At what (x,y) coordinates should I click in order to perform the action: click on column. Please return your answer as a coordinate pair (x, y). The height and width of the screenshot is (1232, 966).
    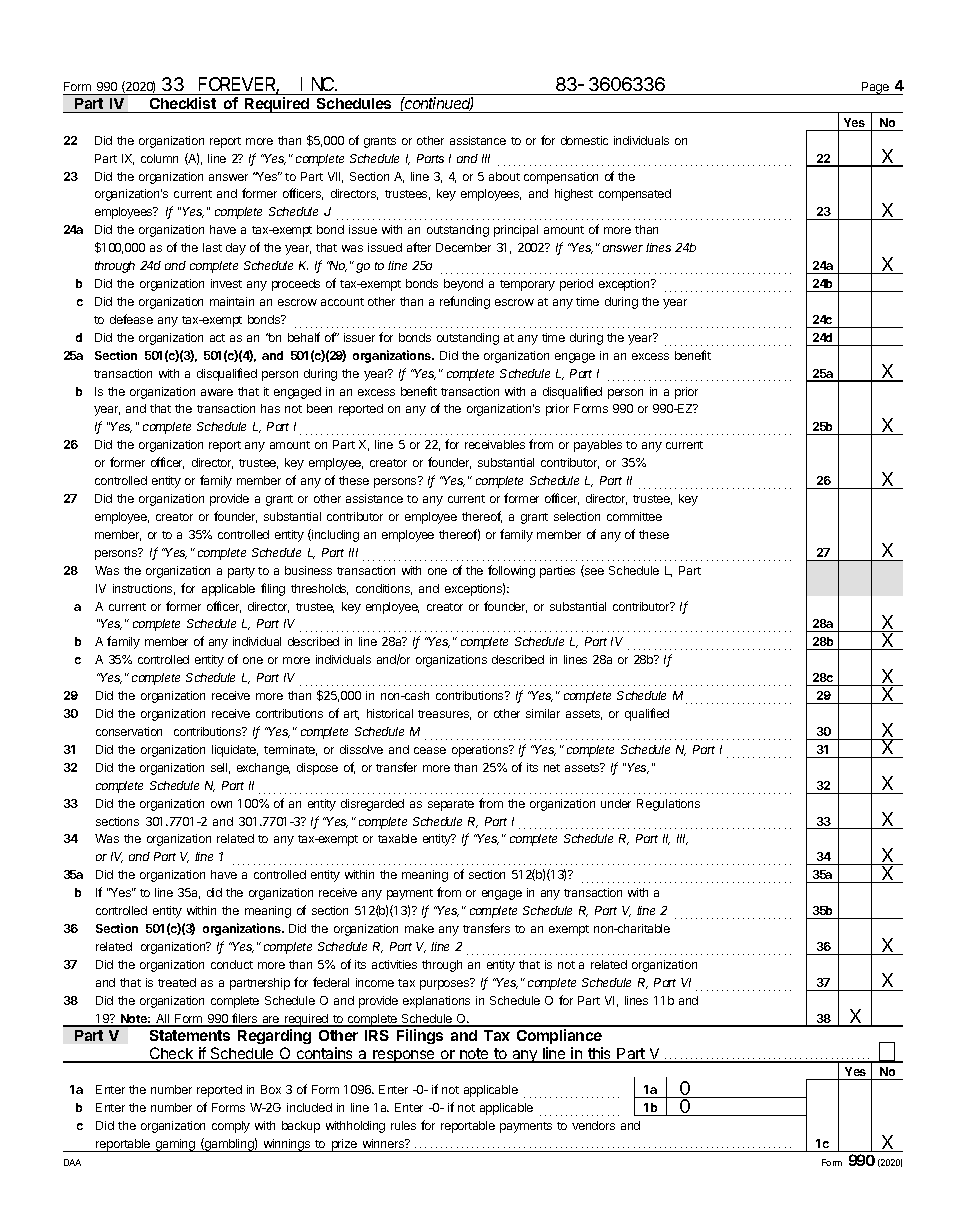
    Looking at the image, I should click on (159, 158).
